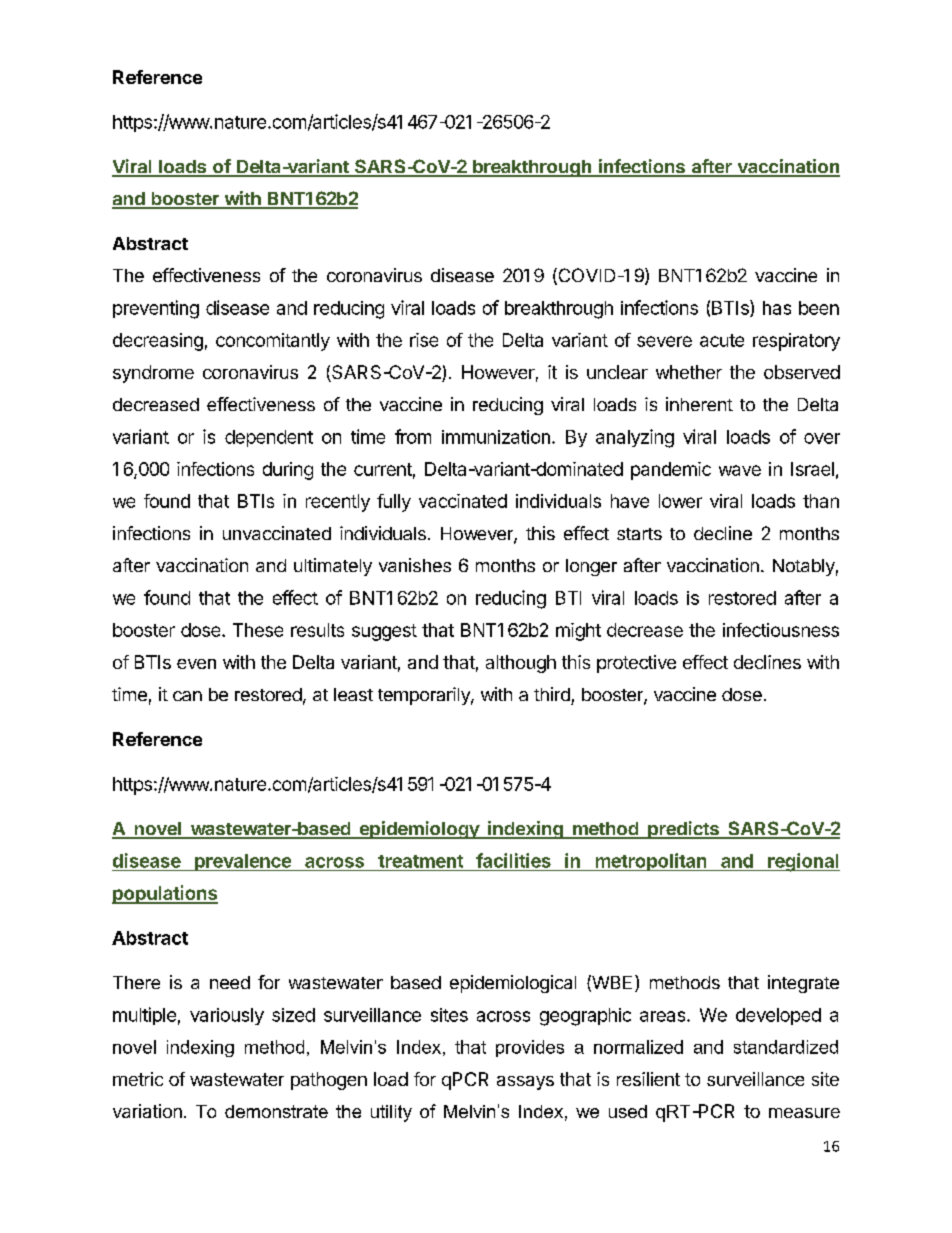 This page has width=952, height=1233. What do you see at coordinates (424, 340) in the page?
I see `rise` at bounding box center [424, 340].
